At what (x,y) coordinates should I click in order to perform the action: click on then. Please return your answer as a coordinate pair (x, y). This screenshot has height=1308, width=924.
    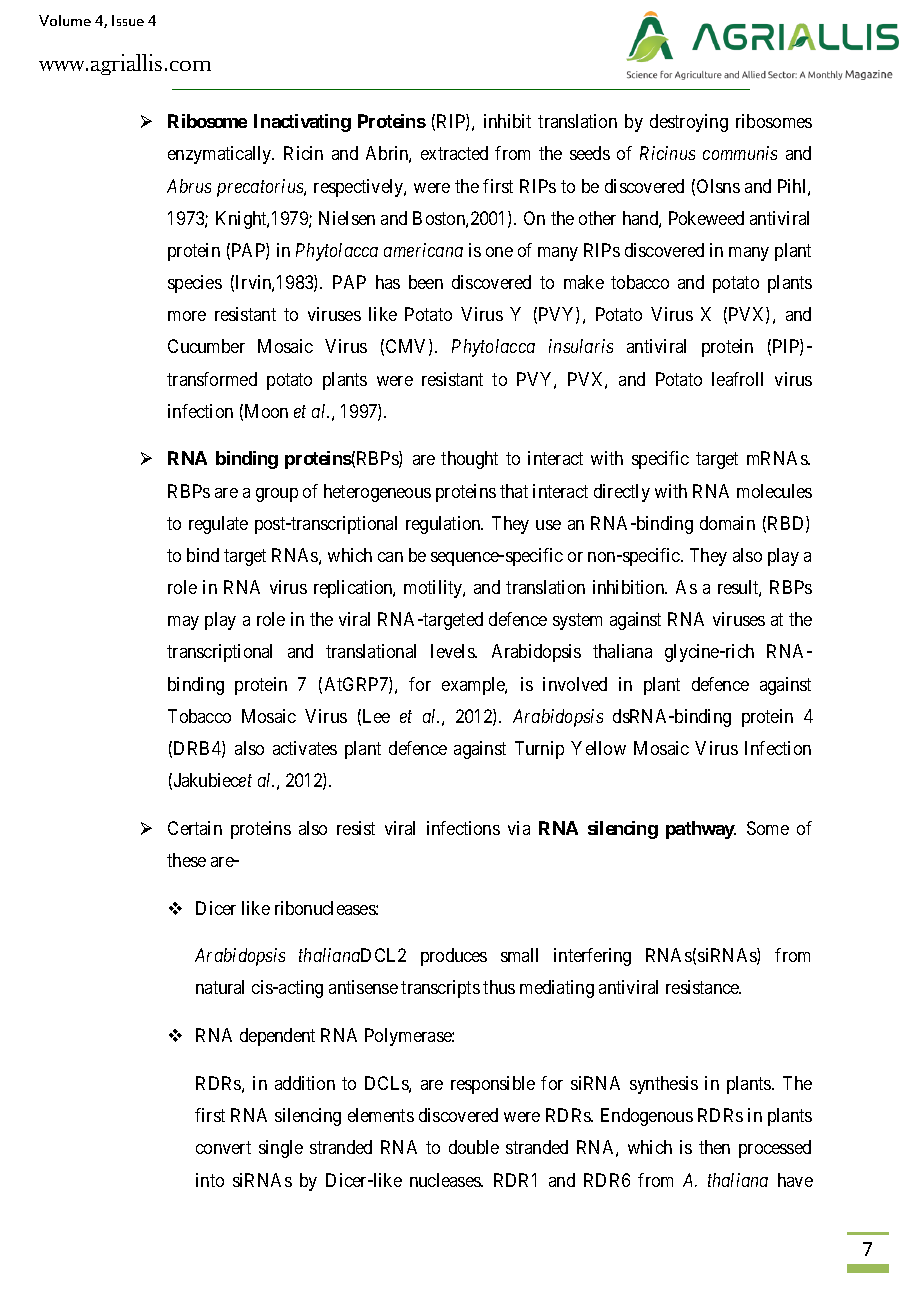
    Looking at the image, I should click on (714, 1147).
